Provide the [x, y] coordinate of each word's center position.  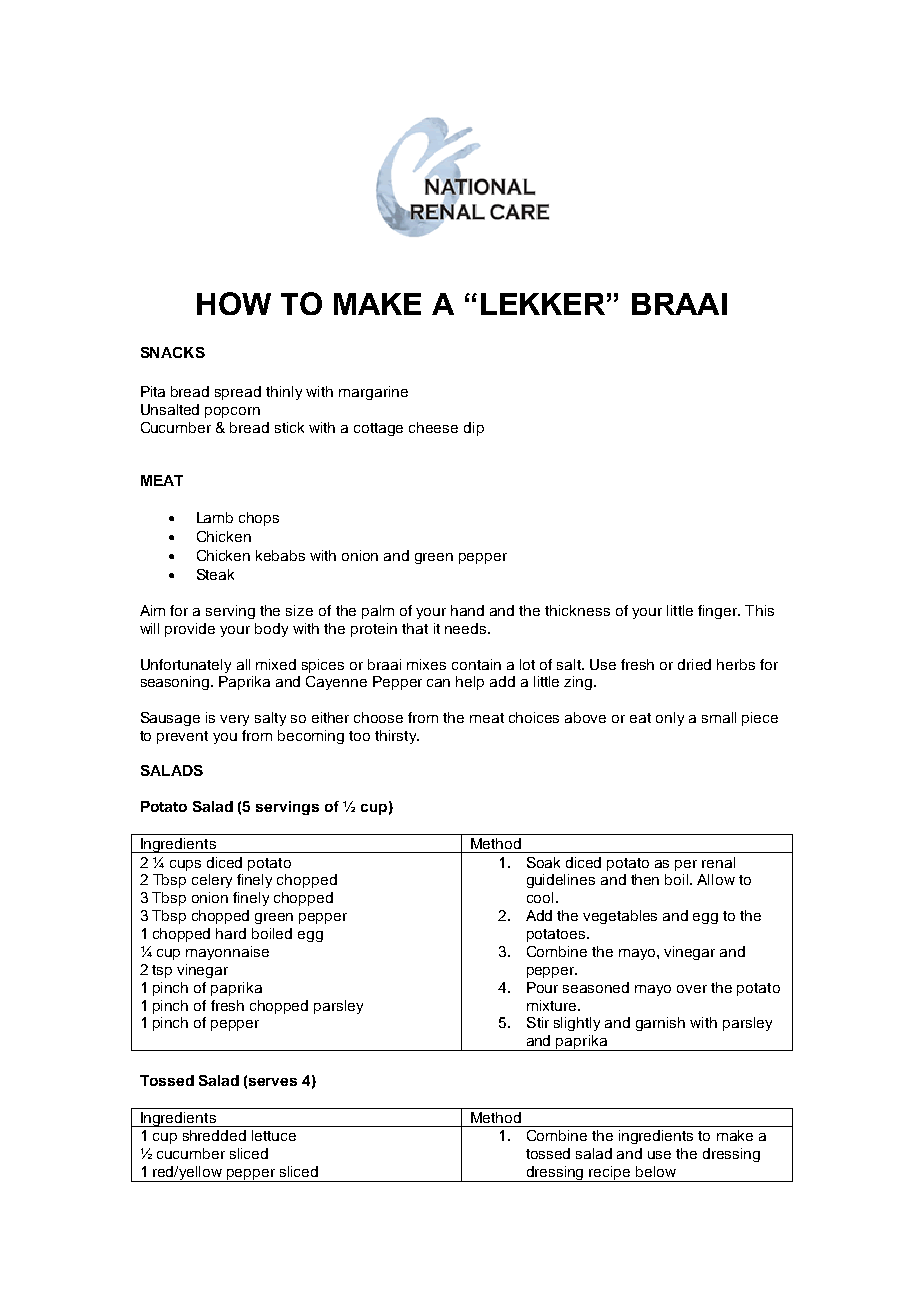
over [692, 989]
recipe [610, 1174]
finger [719, 612]
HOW [234, 303]
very [234, 720]
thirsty [397, 737]
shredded [214, 1135]
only [670, 719]
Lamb [215, 517]
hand [467, 610]
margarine [373, 393]
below [656, 1171]
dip [474, 429]
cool [540, 897]
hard [231, 933]
